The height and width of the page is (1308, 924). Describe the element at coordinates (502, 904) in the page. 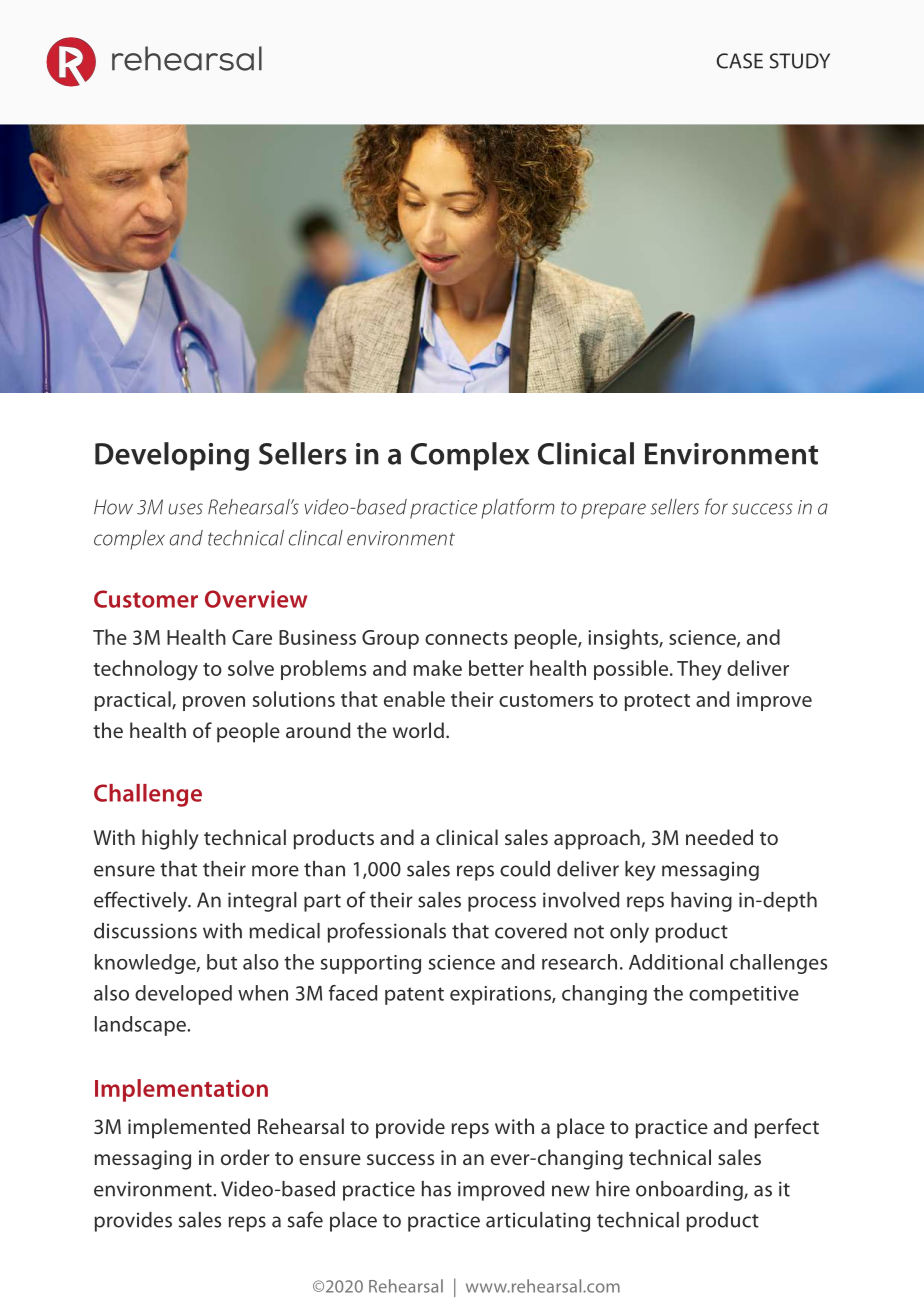

I see `process` at that location.
